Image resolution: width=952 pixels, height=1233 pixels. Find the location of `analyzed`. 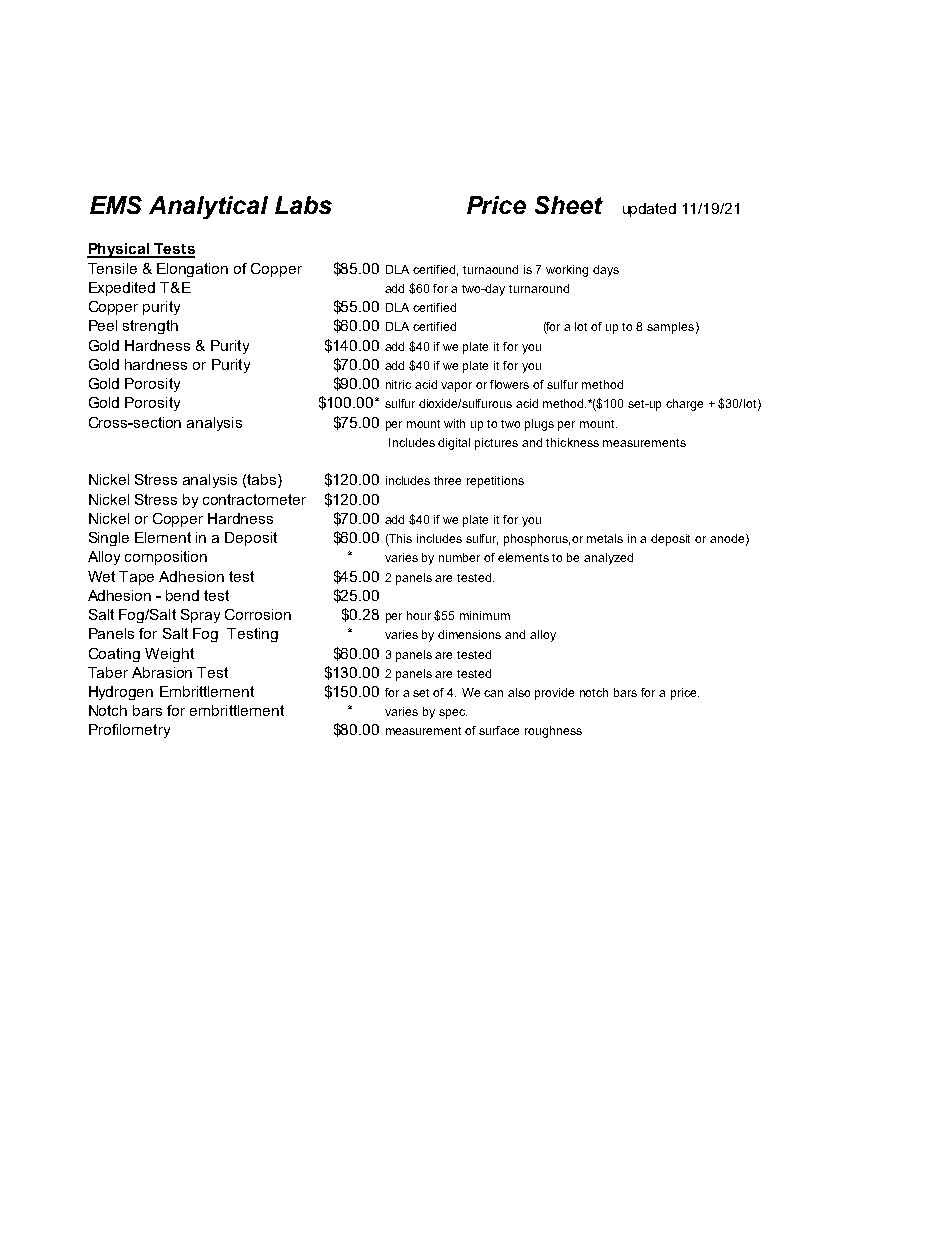

analyzed is located at coordinates (608, 559).
